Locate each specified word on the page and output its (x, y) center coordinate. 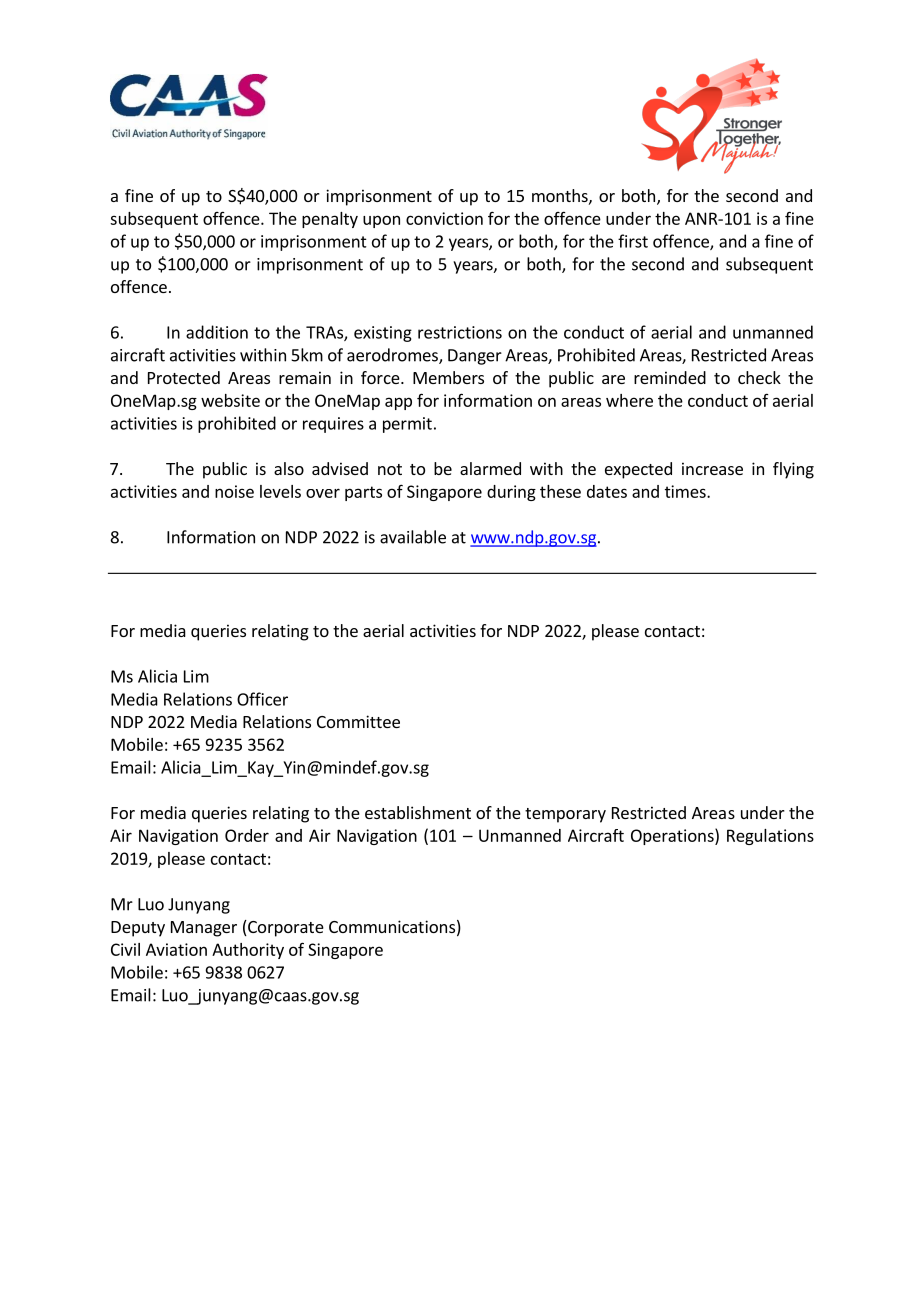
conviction (444, 218)
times (686, 491)
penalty (330, 220)
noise (234, 491)
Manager (204, 929)
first (633, 241)
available (413, 537)
